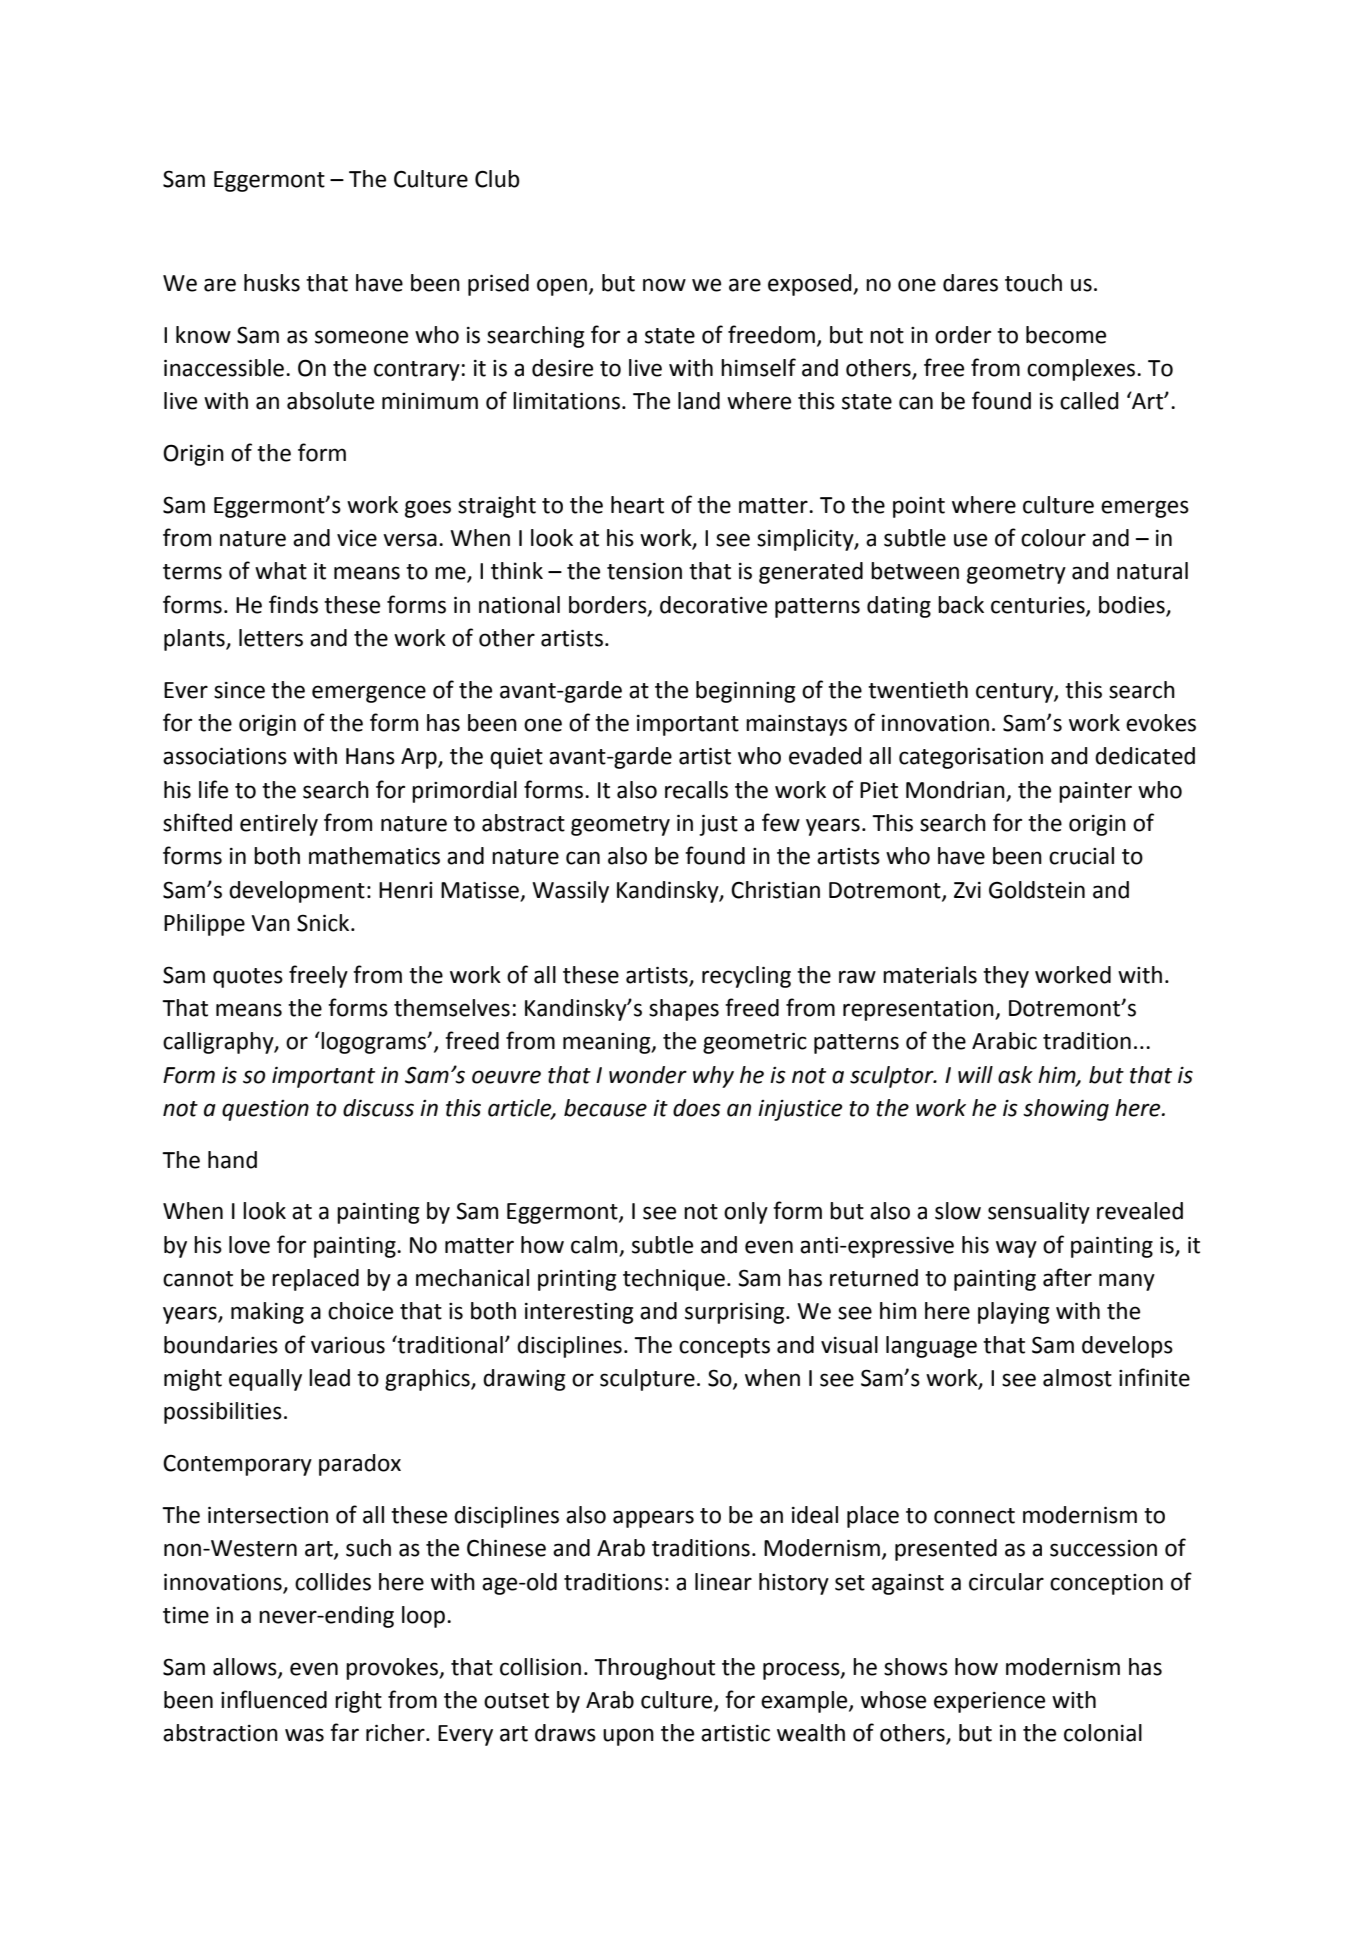  What do you see at coordinates (274, 1699) in the page?
I see `influenced` at bounding box center [274, 1699].
